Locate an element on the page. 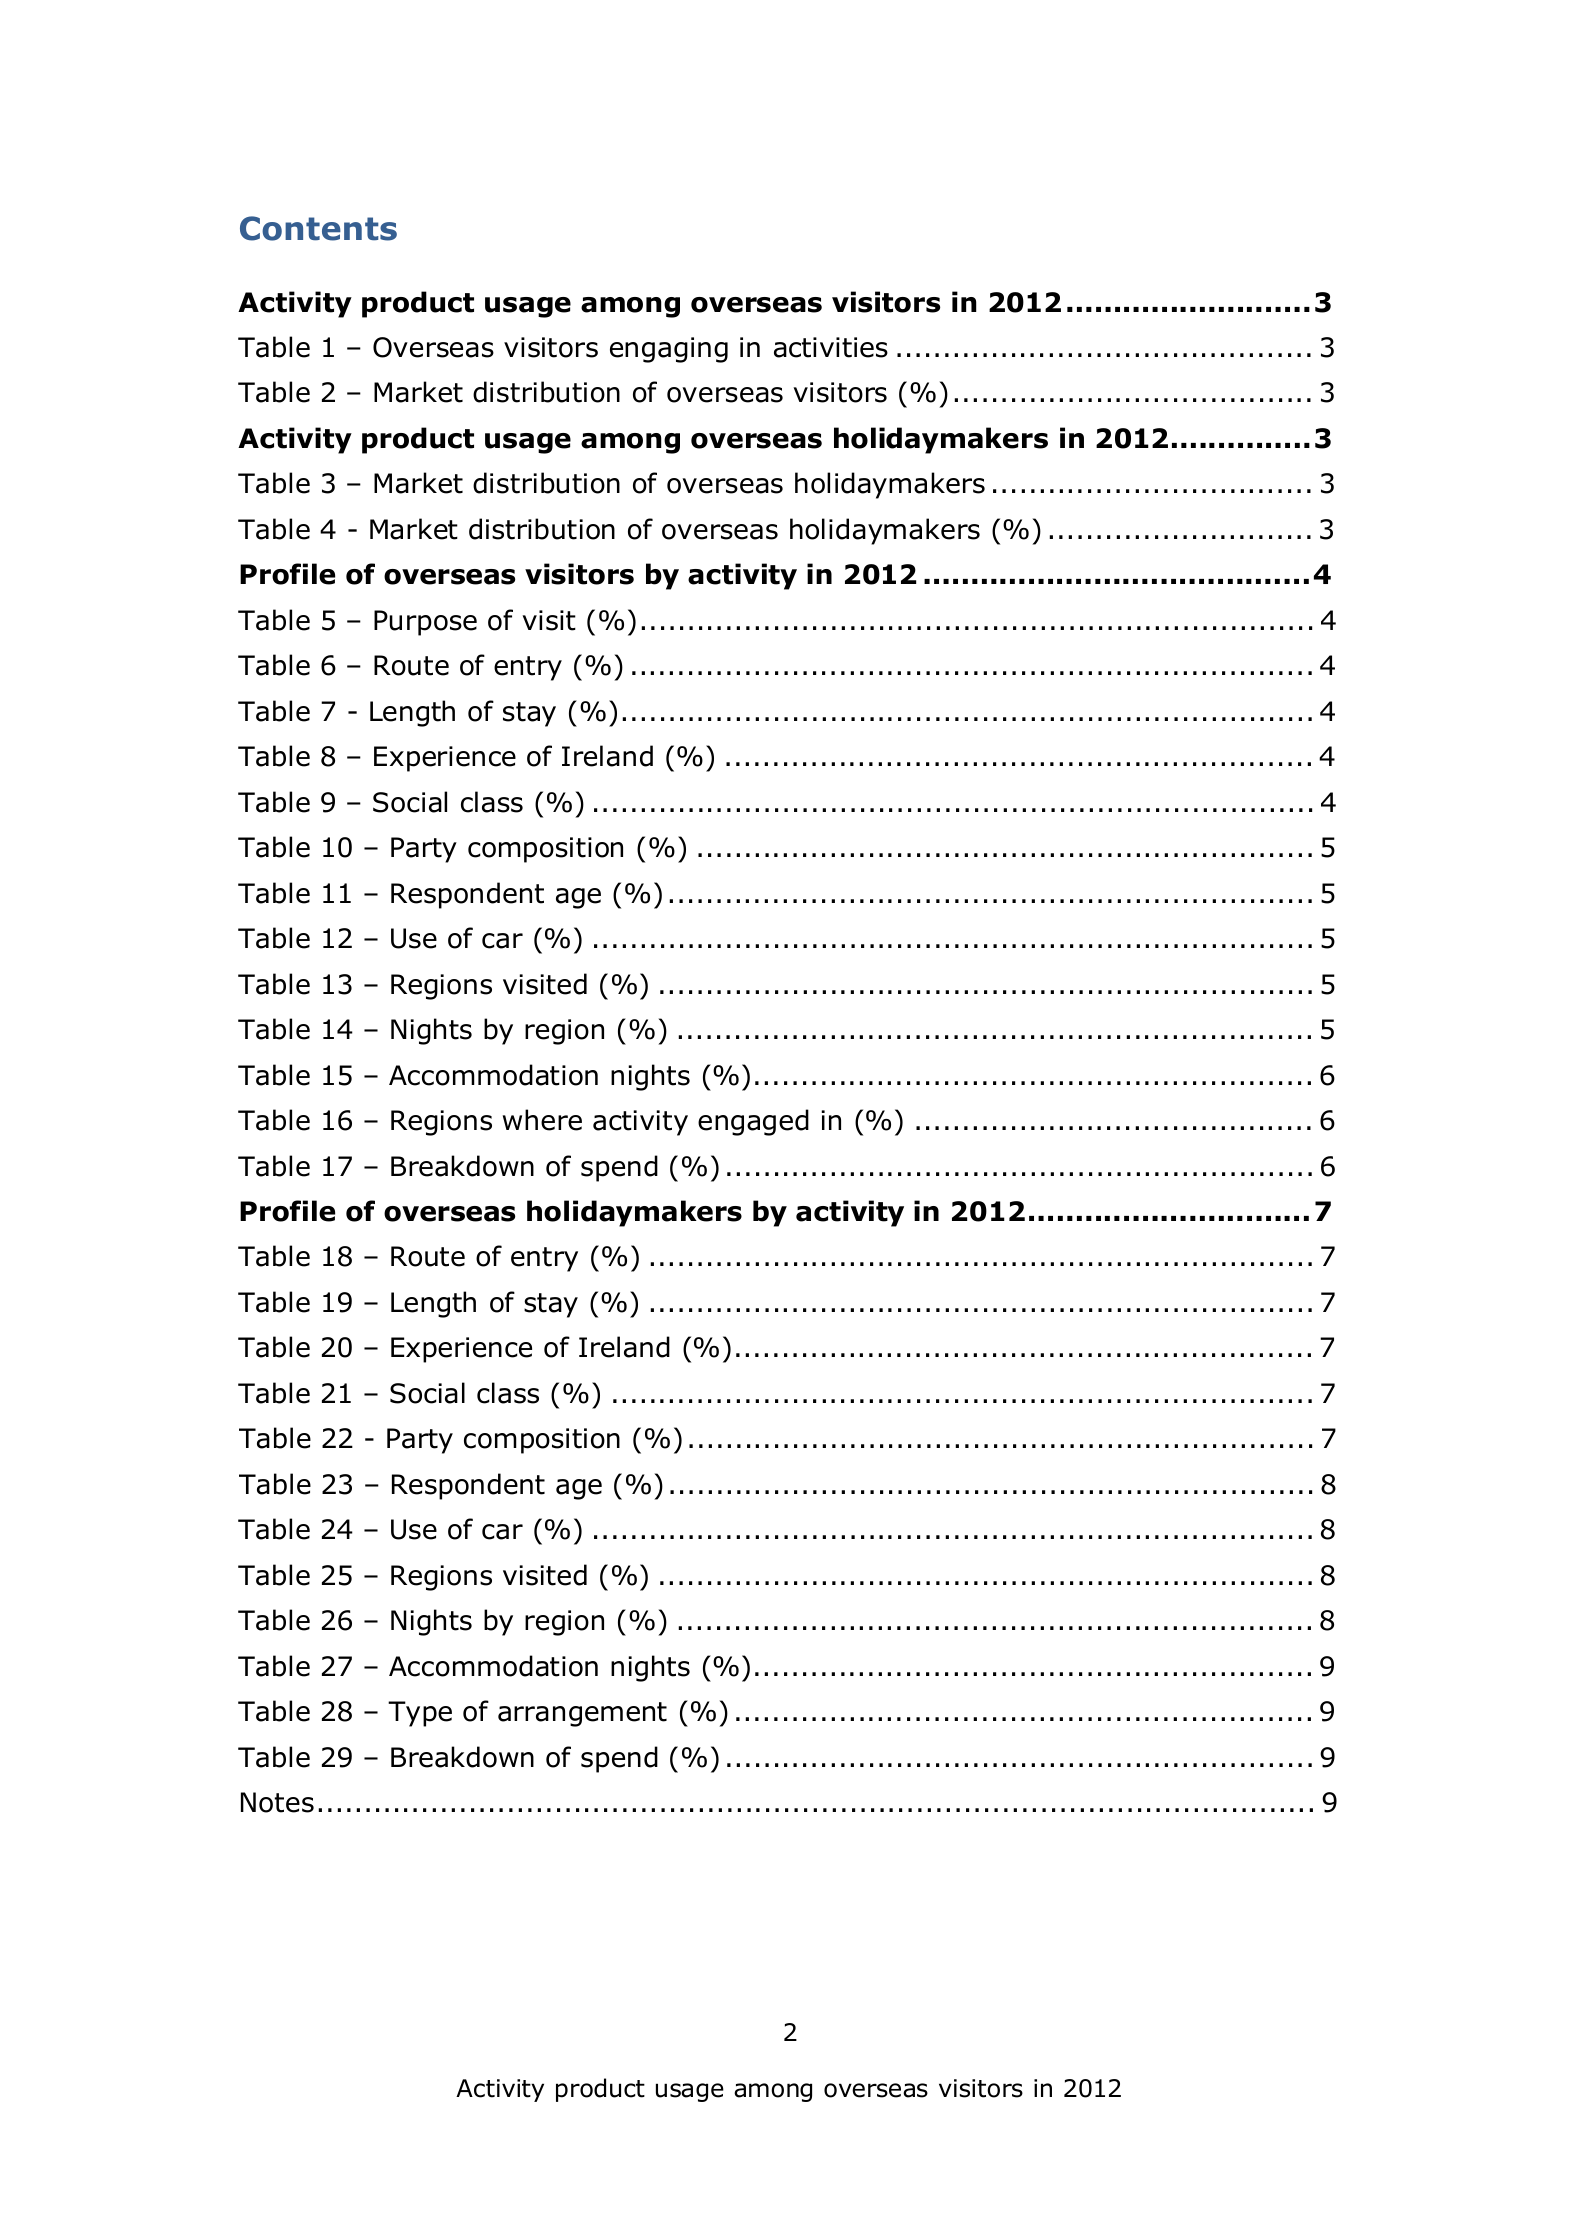  Notes is located at coordinates (277, 1802).
